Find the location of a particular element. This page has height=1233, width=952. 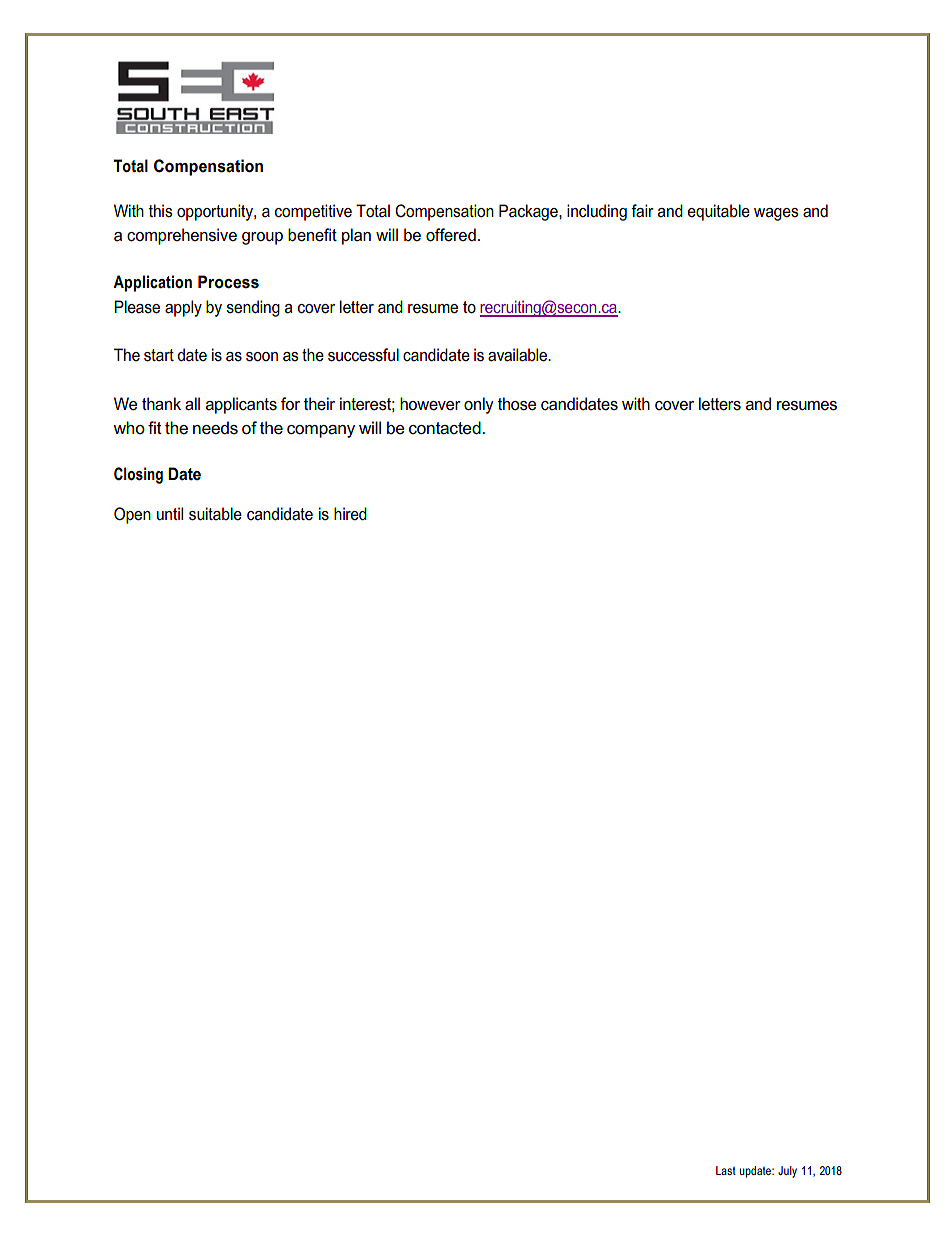

offered is located at coordinates (451, 235).
